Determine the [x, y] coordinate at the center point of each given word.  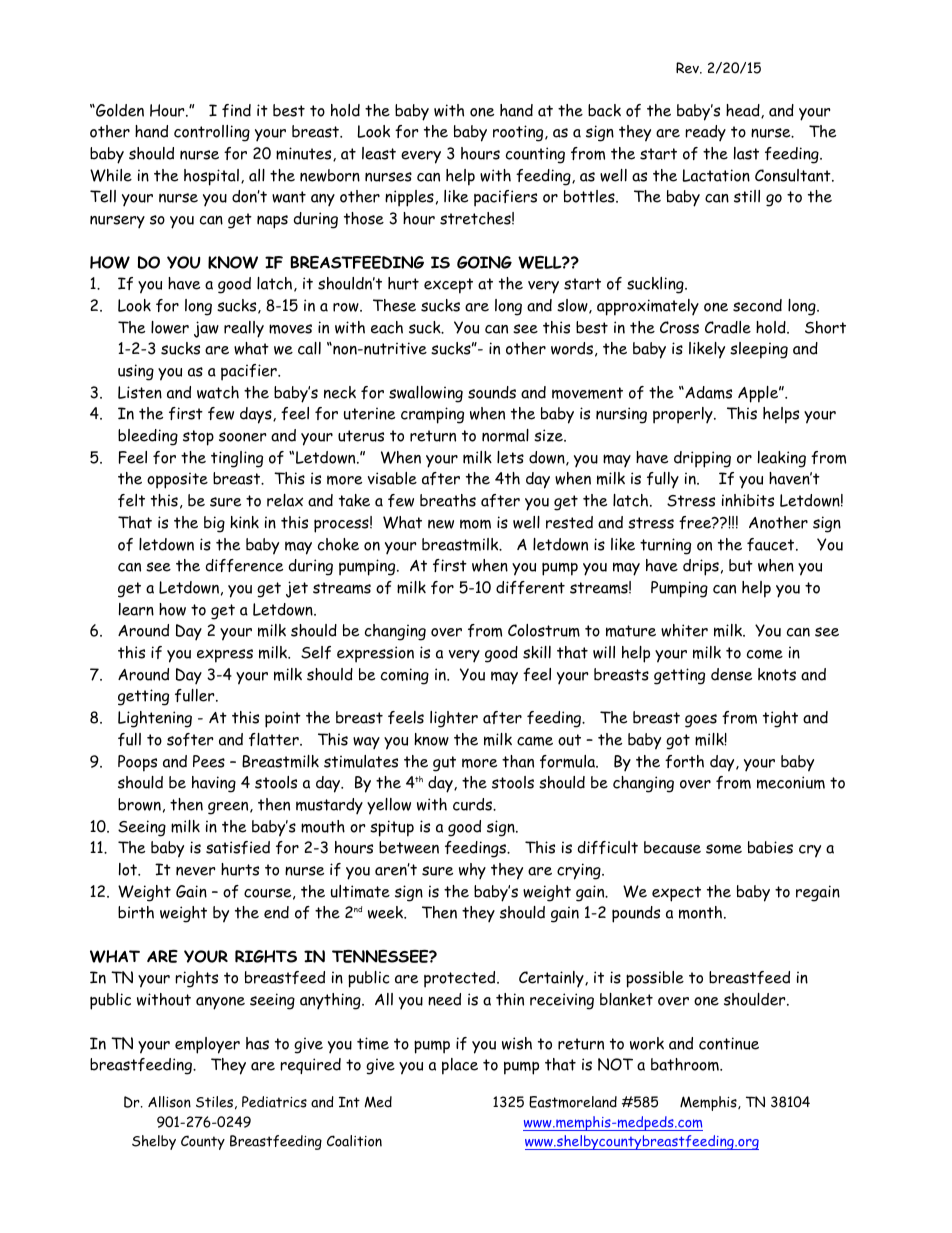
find [236, 110]
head [743, 110]
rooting [518, 133]
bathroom [686, 1064]
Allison [169, 1102]
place [460, 1066]
